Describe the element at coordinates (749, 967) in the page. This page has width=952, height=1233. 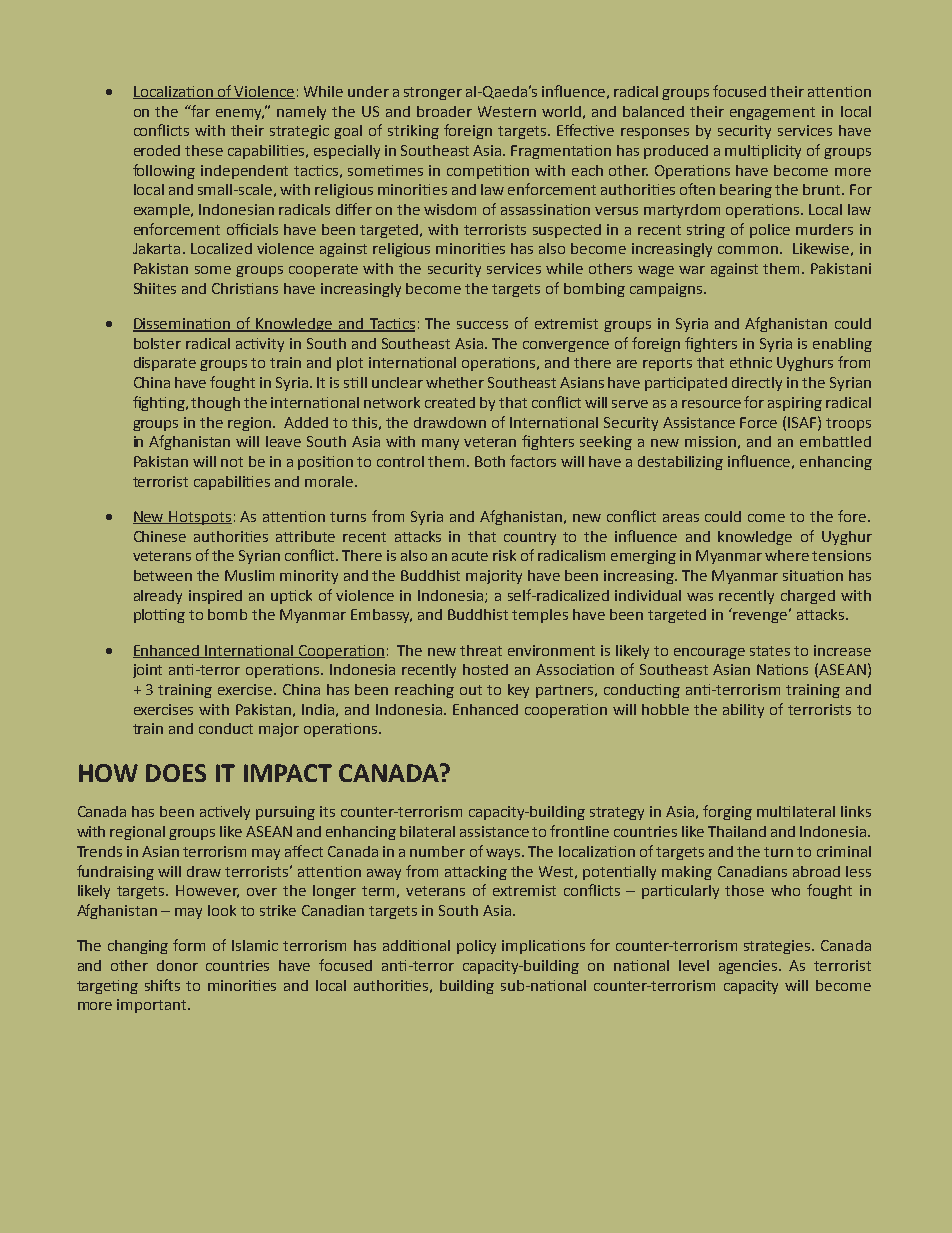
I see `agencies` at that location.
